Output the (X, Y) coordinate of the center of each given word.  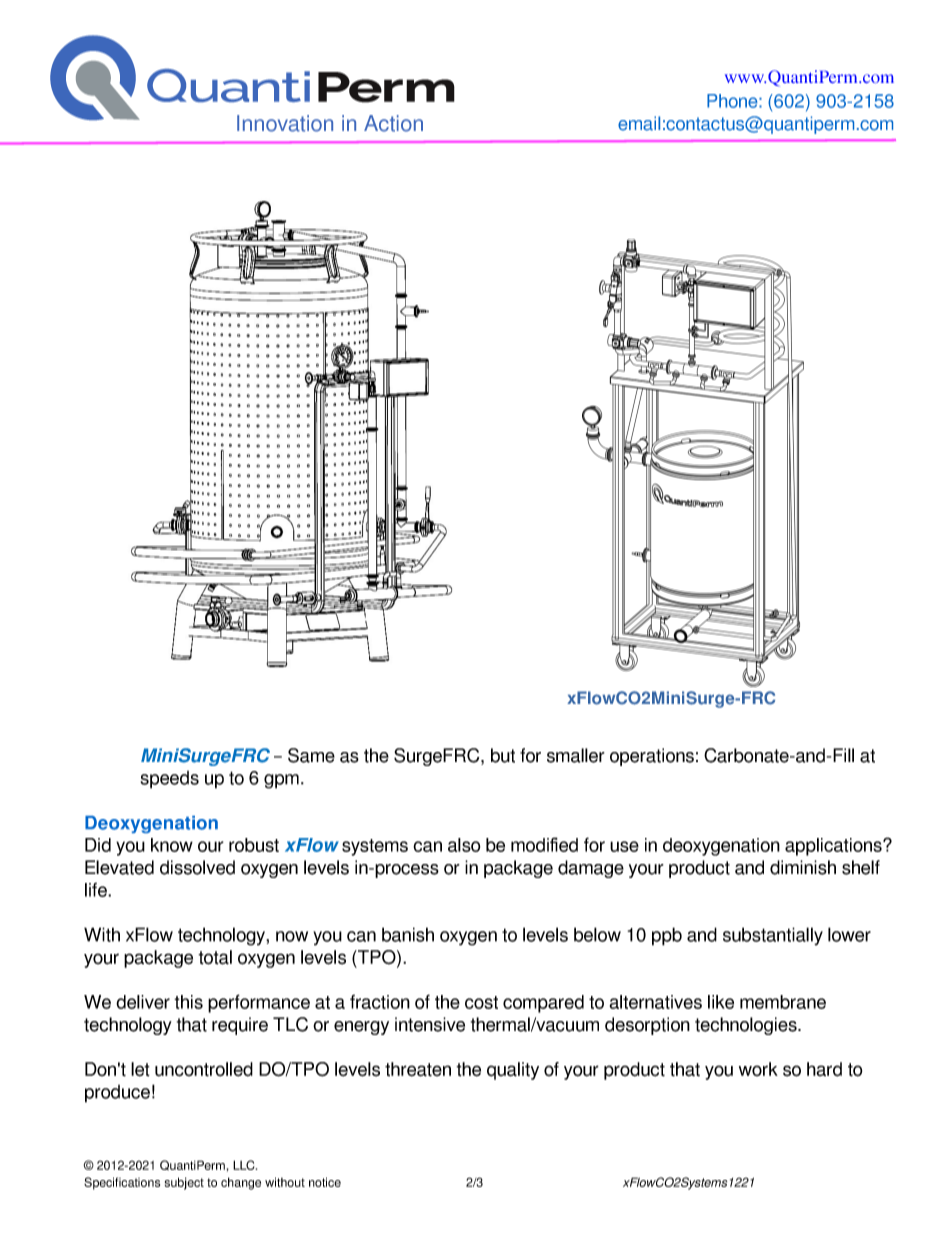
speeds (170, 780)
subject (184, 1183)
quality (513, 1071)
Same (311, 755)
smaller (576, 755)
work (758, 1069)
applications (834, 847)
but (503, 755)
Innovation (285, 123)
